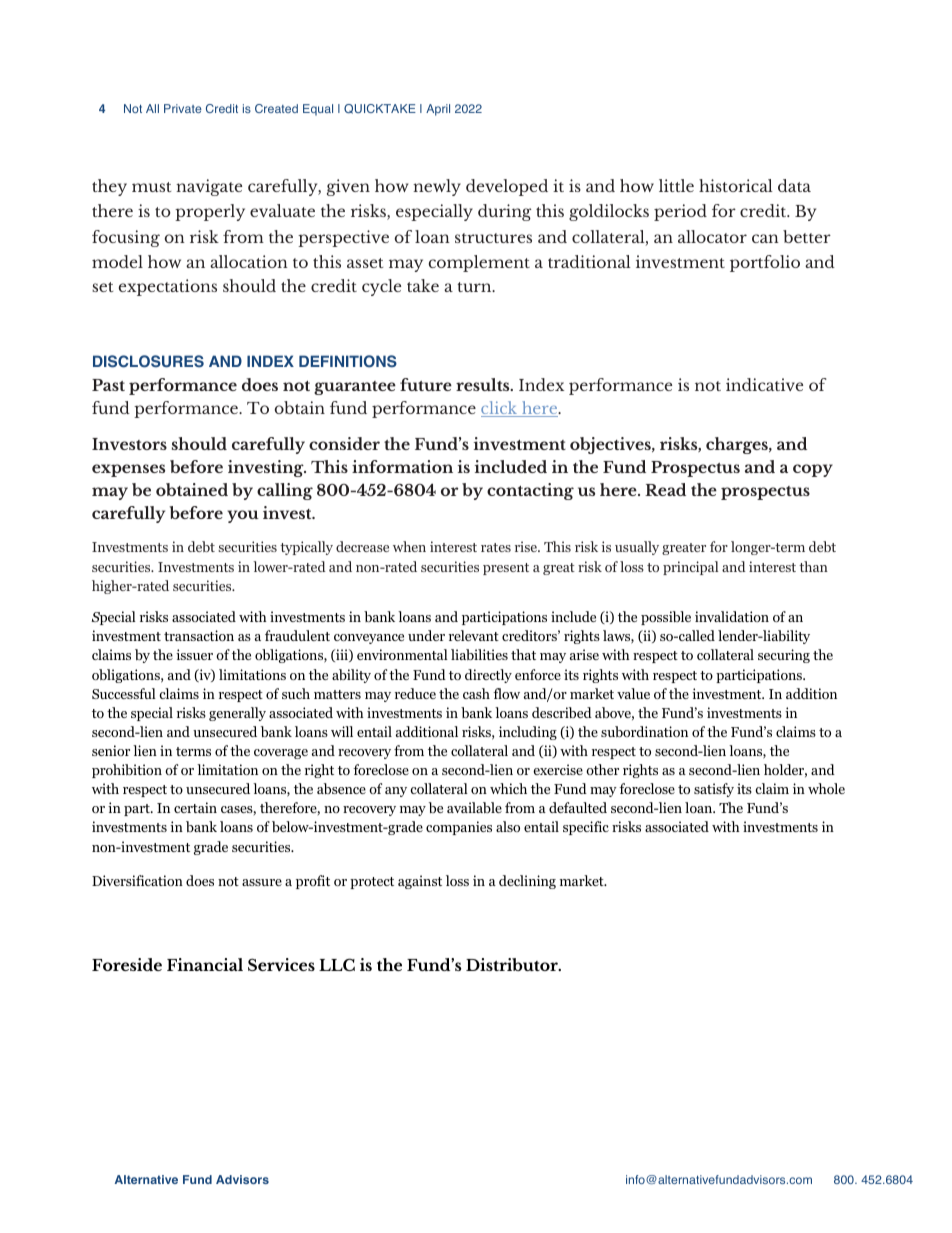  Describe the element at coordinates (237, 714) in the screenshot. I see `generally` at that location.
